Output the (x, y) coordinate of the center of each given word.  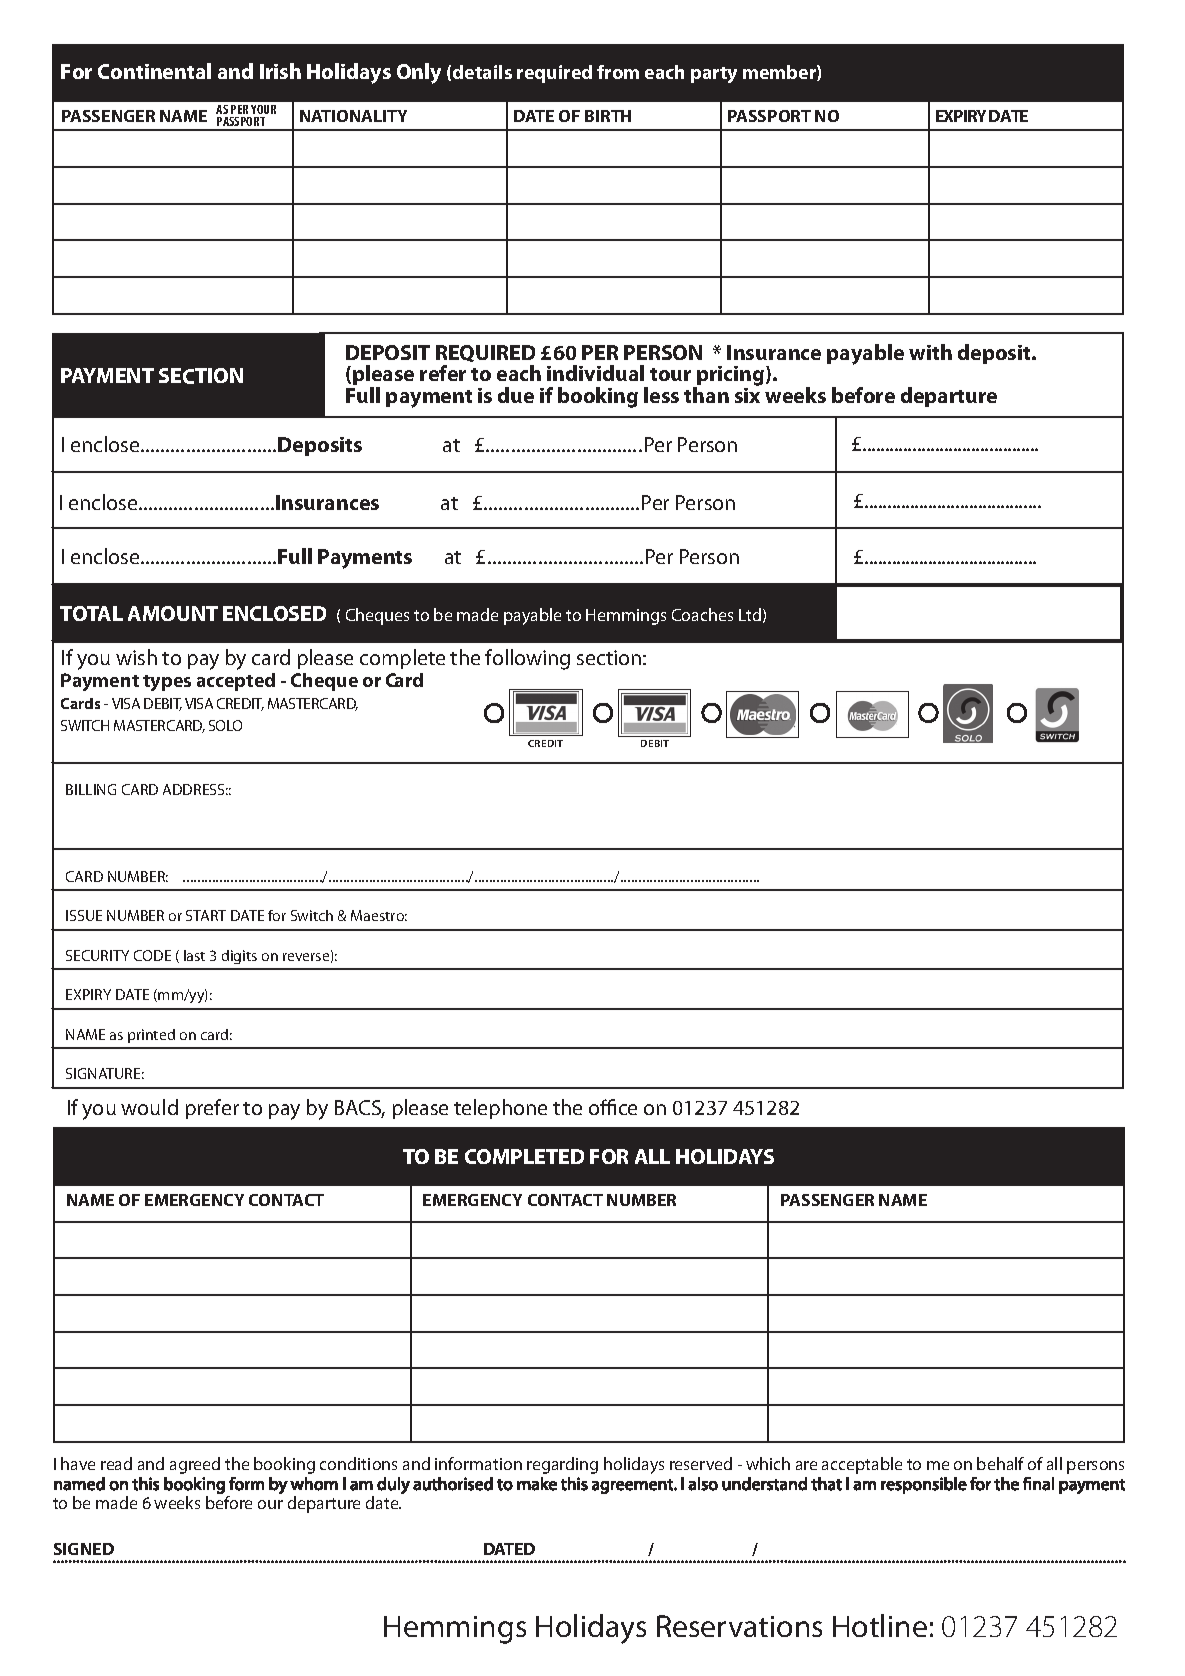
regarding (562, 1465)
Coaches (702, 614)
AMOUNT (173, 613)
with (930, 352)
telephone (500, 1109)
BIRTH (608, 116)
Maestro (379, 915)
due (516, 395)
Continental (154, 71)
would (149, 1107)
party (714, 75)
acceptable (862, 1465)
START (206, 915)
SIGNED (84, 1549)
